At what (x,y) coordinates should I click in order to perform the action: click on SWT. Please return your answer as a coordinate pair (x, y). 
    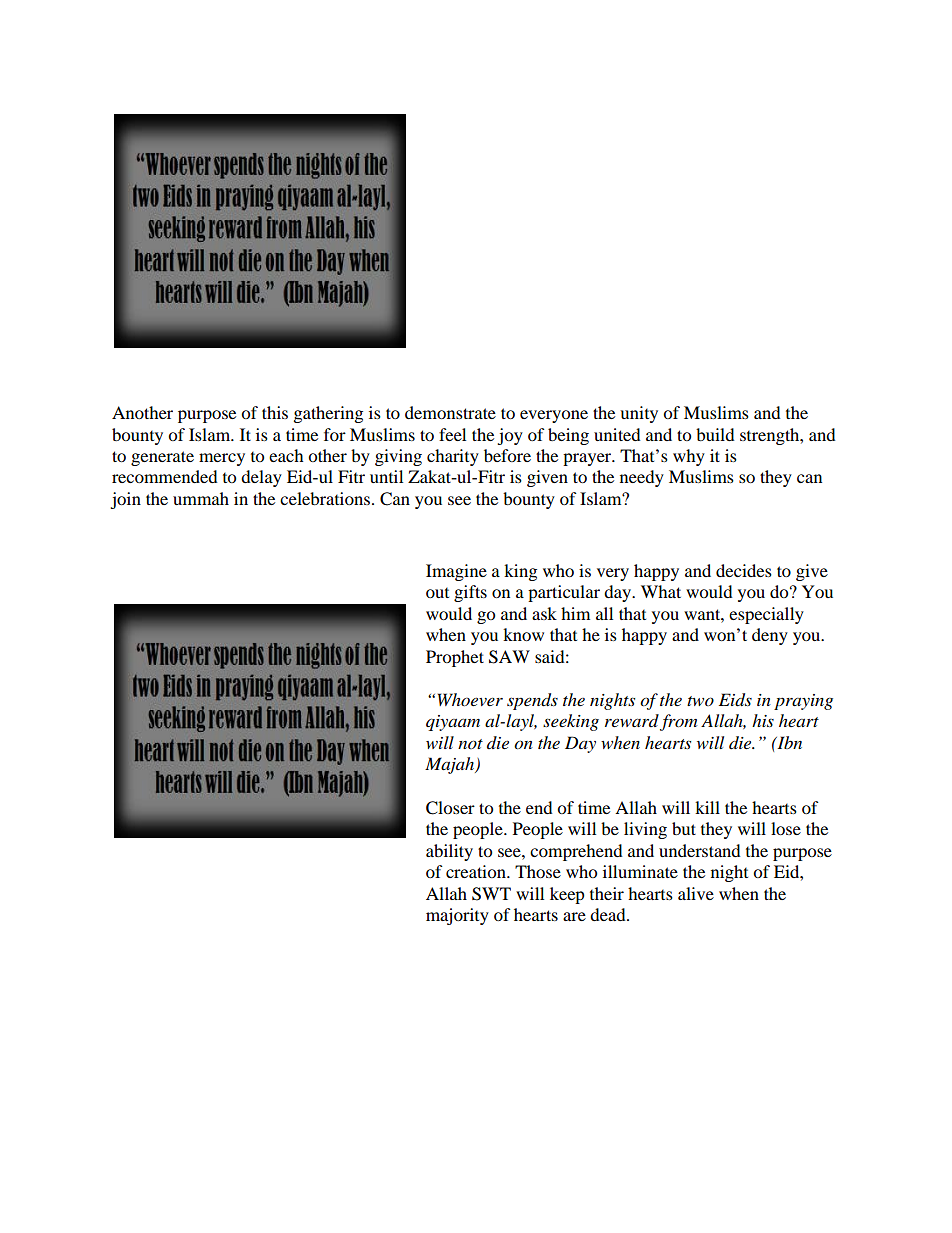
    Looking at the image, I should click on (491, 894).
